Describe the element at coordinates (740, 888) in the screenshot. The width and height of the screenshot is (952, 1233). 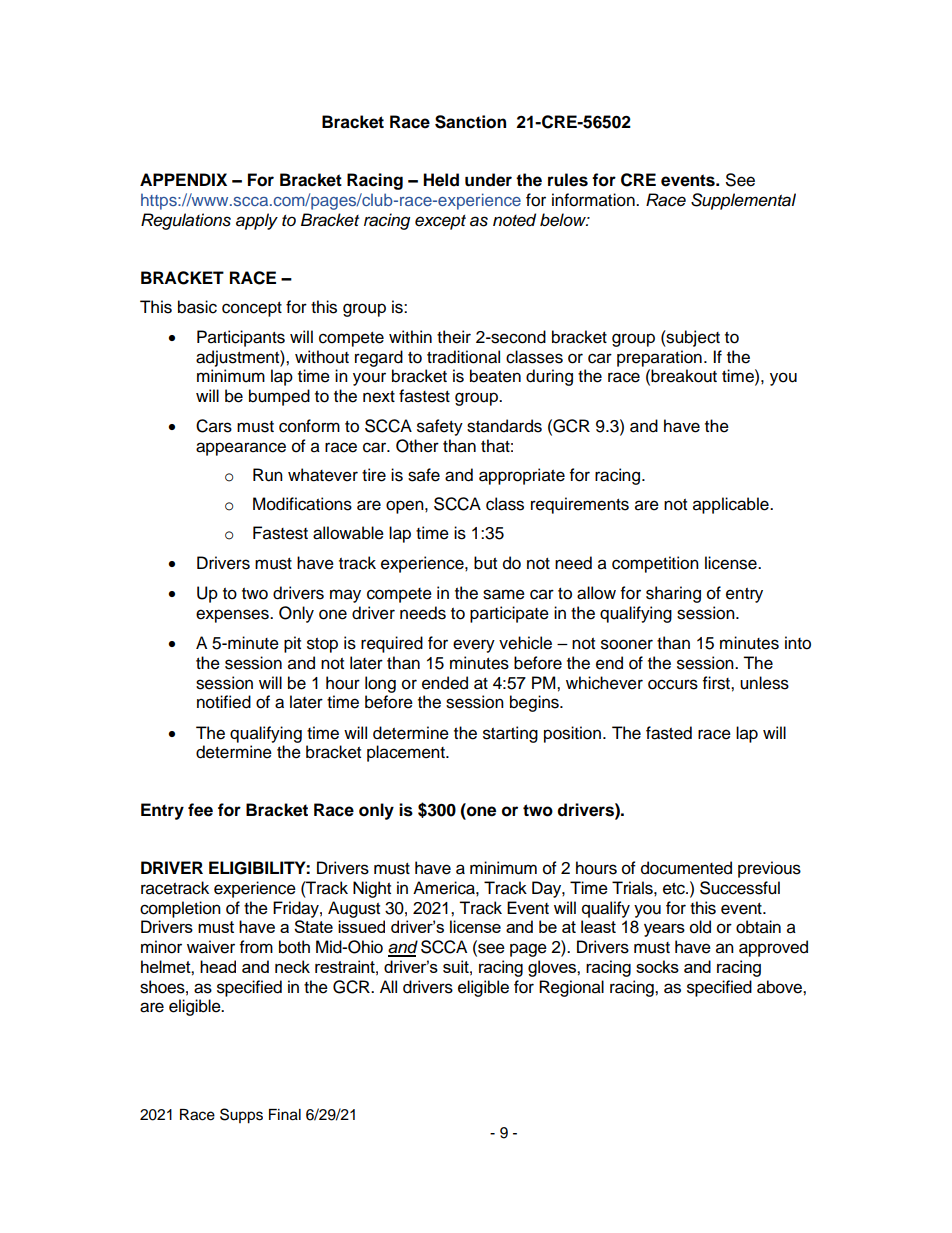
I see `Successful` at that location.
